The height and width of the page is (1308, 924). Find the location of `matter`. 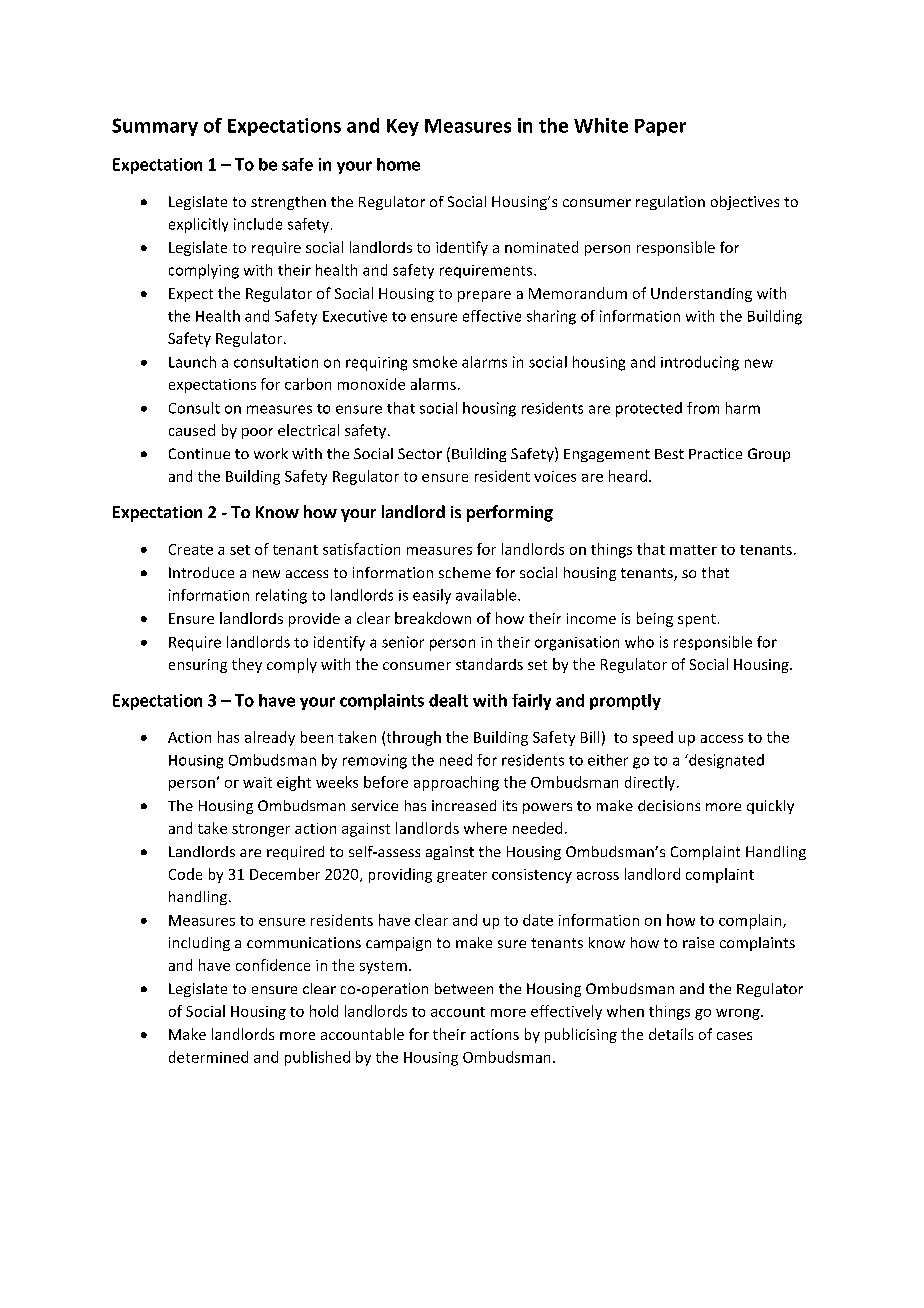

matter is located at coordinates (693, 550).
